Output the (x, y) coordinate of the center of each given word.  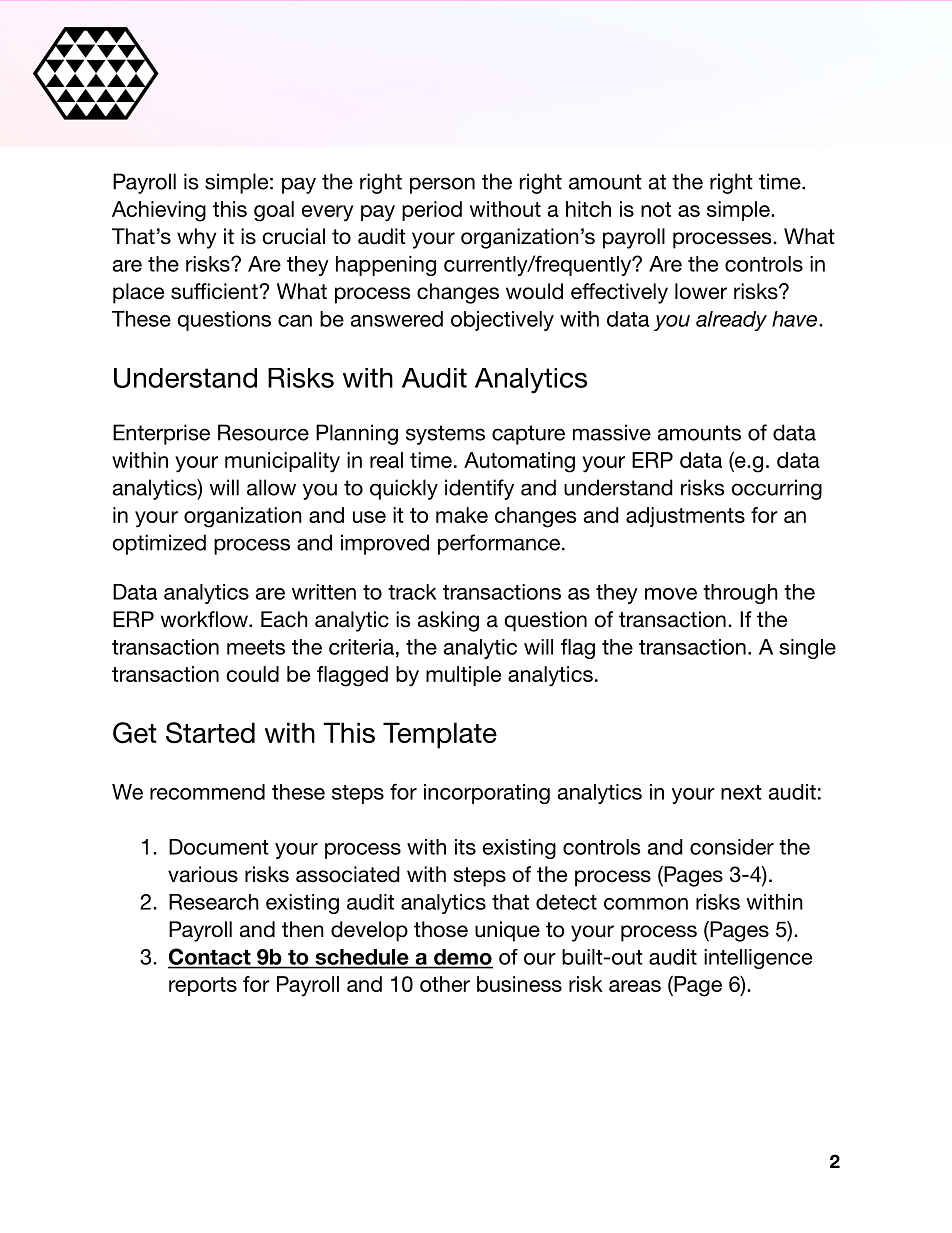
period (432, 211)
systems (445, 435)
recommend (207, 792)
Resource (263, 432)
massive (612, 432)
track (412, 592)
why (196, 238)
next (741, 792)
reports (203, 986)
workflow (205, 619)
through (740, 594)
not (656, 209)
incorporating (487, 794)
